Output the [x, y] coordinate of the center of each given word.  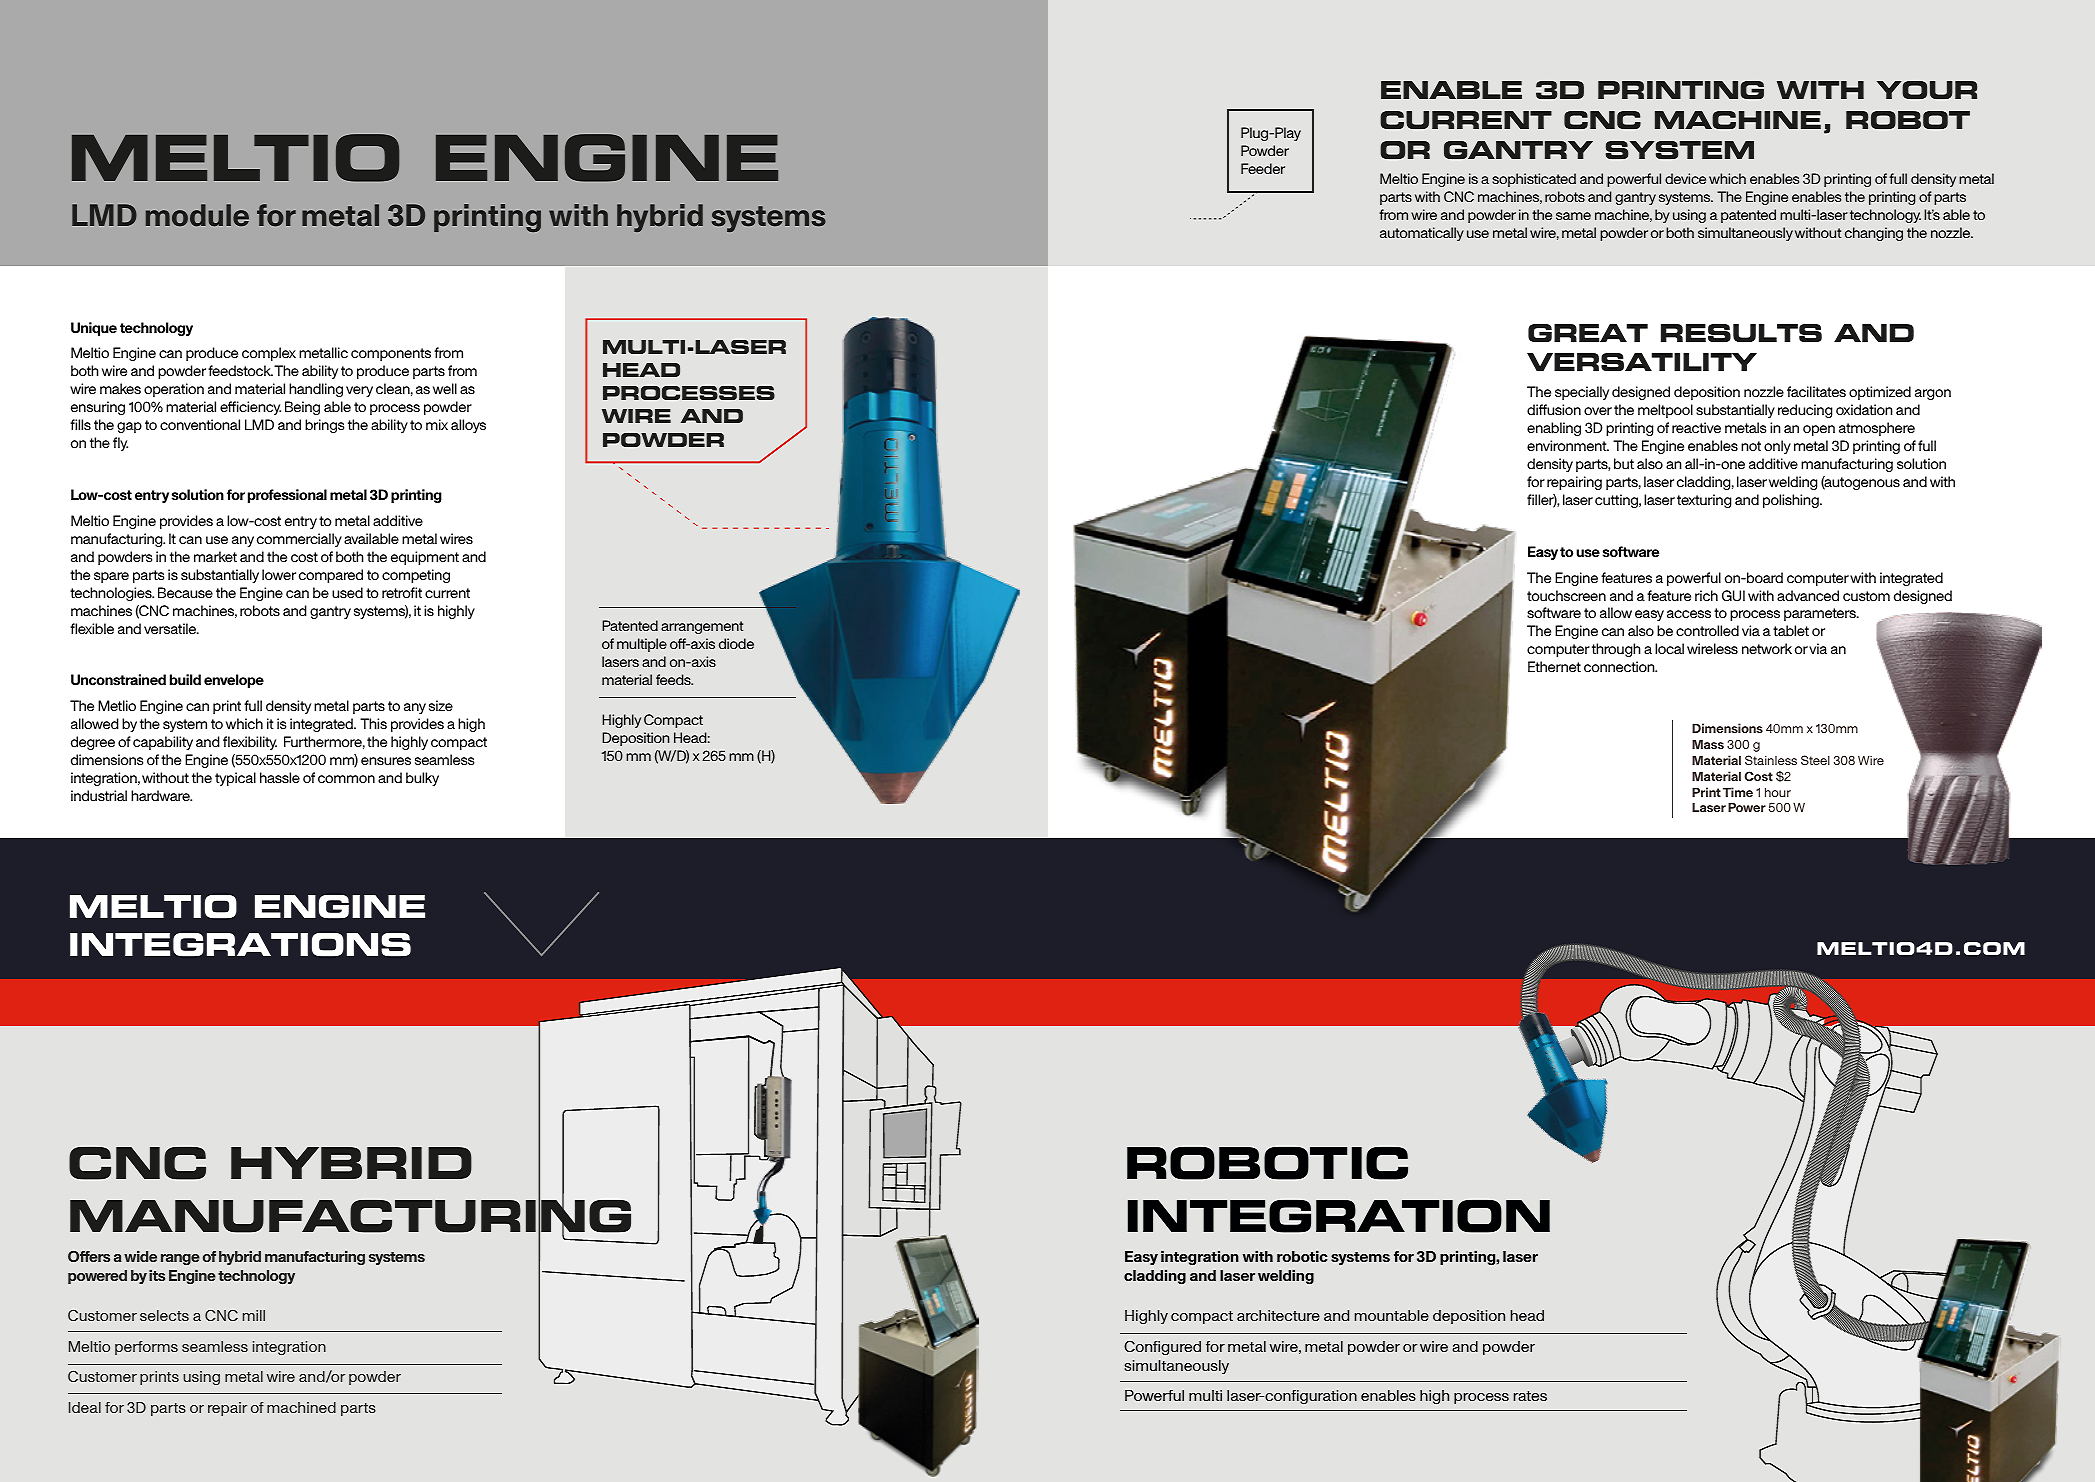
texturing [1704, 501]
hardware [161, 795]
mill [254, 1315]
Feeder [1263, 168]
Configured [1162, 1348]
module [197, 215]
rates [1530, 1396]
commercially [299, 540]
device [1685, 178]
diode [736, 643]
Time [1738, 792]
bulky [422, 779]
